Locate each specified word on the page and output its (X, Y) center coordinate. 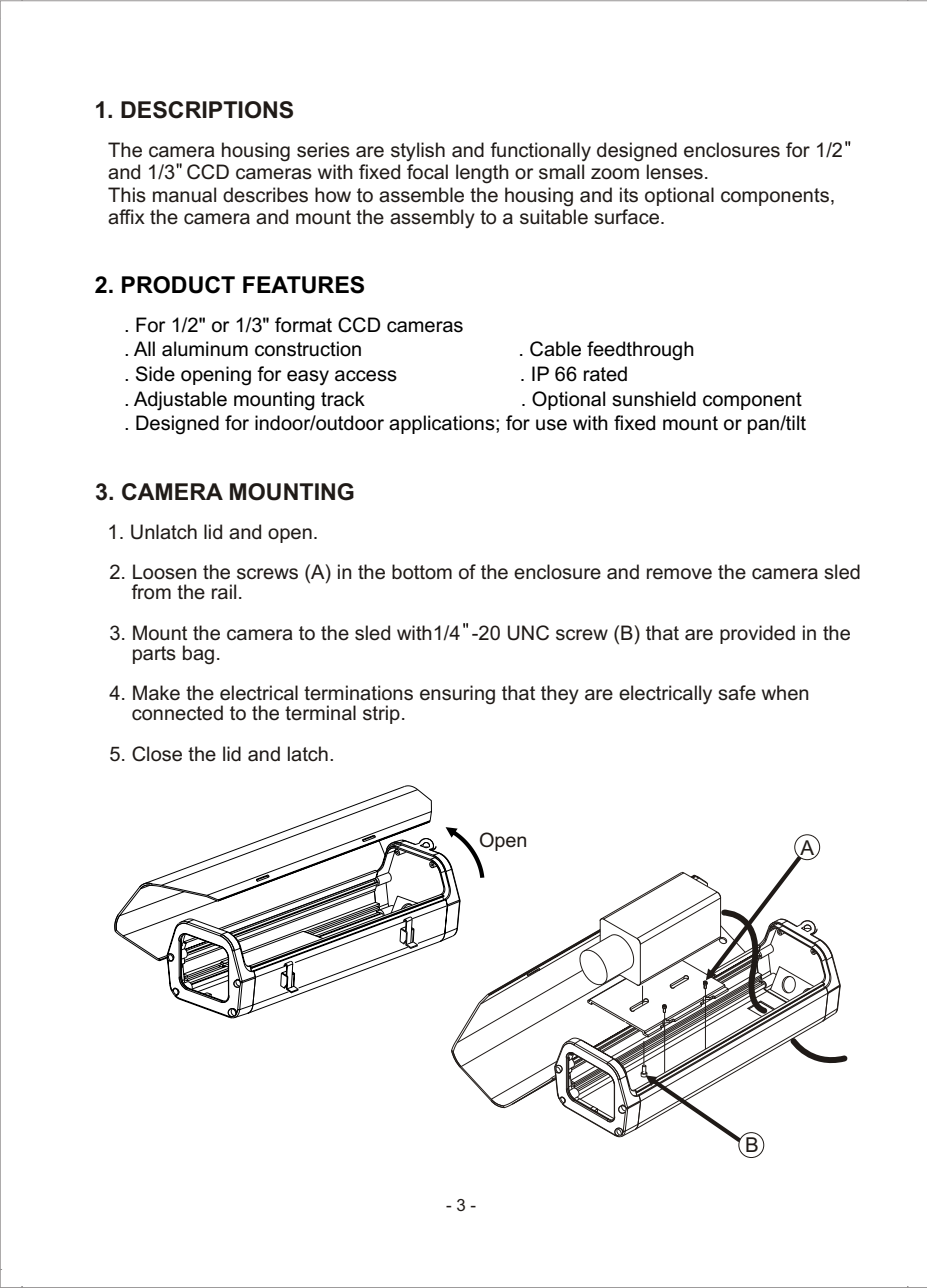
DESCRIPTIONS (207, 110)
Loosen (165, 572)
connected (177, 713)
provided (757, 634)
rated (605, 374)
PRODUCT (178, 285)
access (366, 376)
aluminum (205, 349)
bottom (422, 572)
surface (628, 217)
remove (679, 574)
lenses (675, 172)
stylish (418, 151)
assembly (432, 218)
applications (443, 424)
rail (224, 592)
